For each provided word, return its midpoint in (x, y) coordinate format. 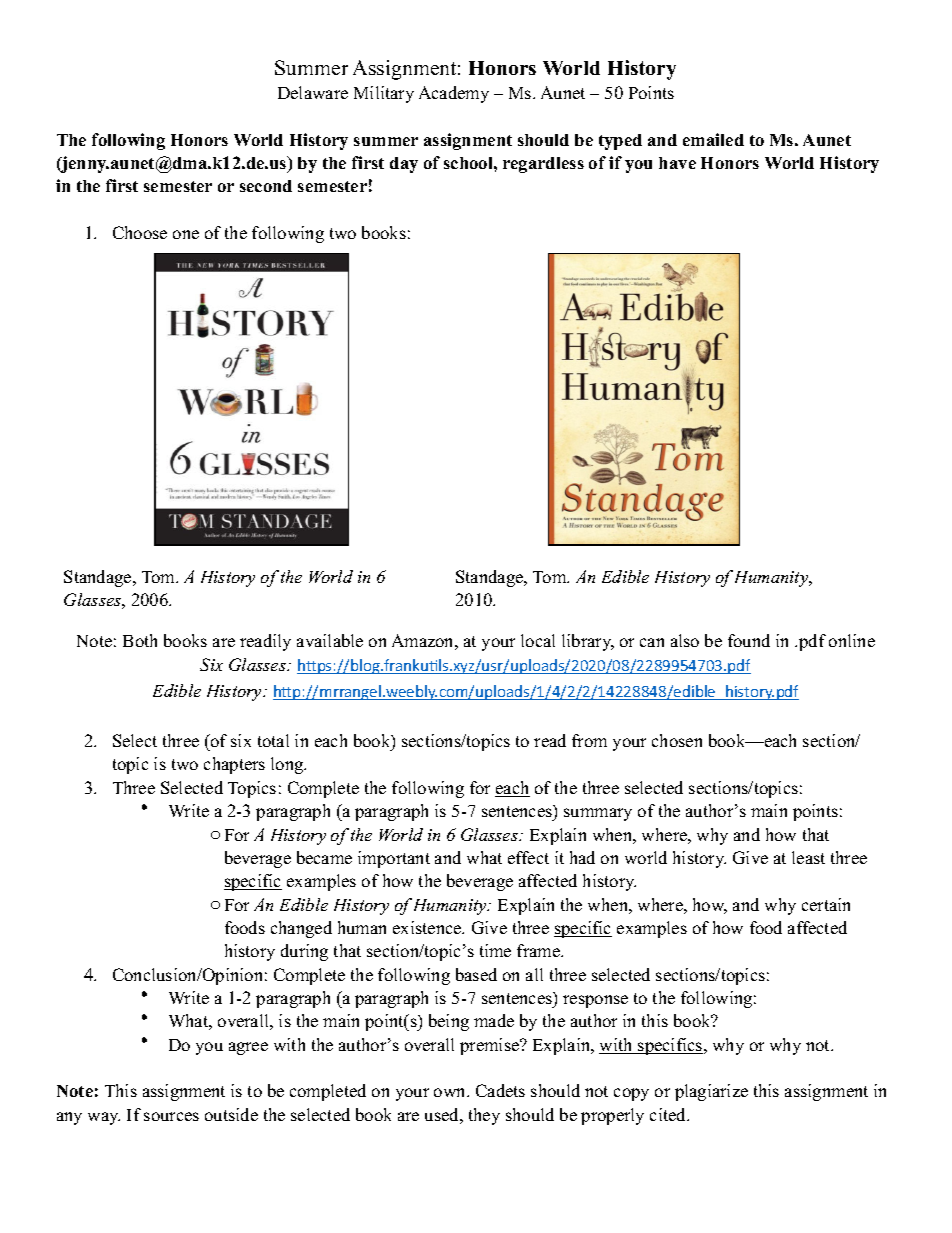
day (404, 165)
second (266, 186)
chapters (234, 765)
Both (140, 640)
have (677, 163)
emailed (713, 139)
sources (171, 1116)
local (538, 640)
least (808, 857)
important (394, 859)
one (186, 234)
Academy (454, 94)
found (749, 640)
